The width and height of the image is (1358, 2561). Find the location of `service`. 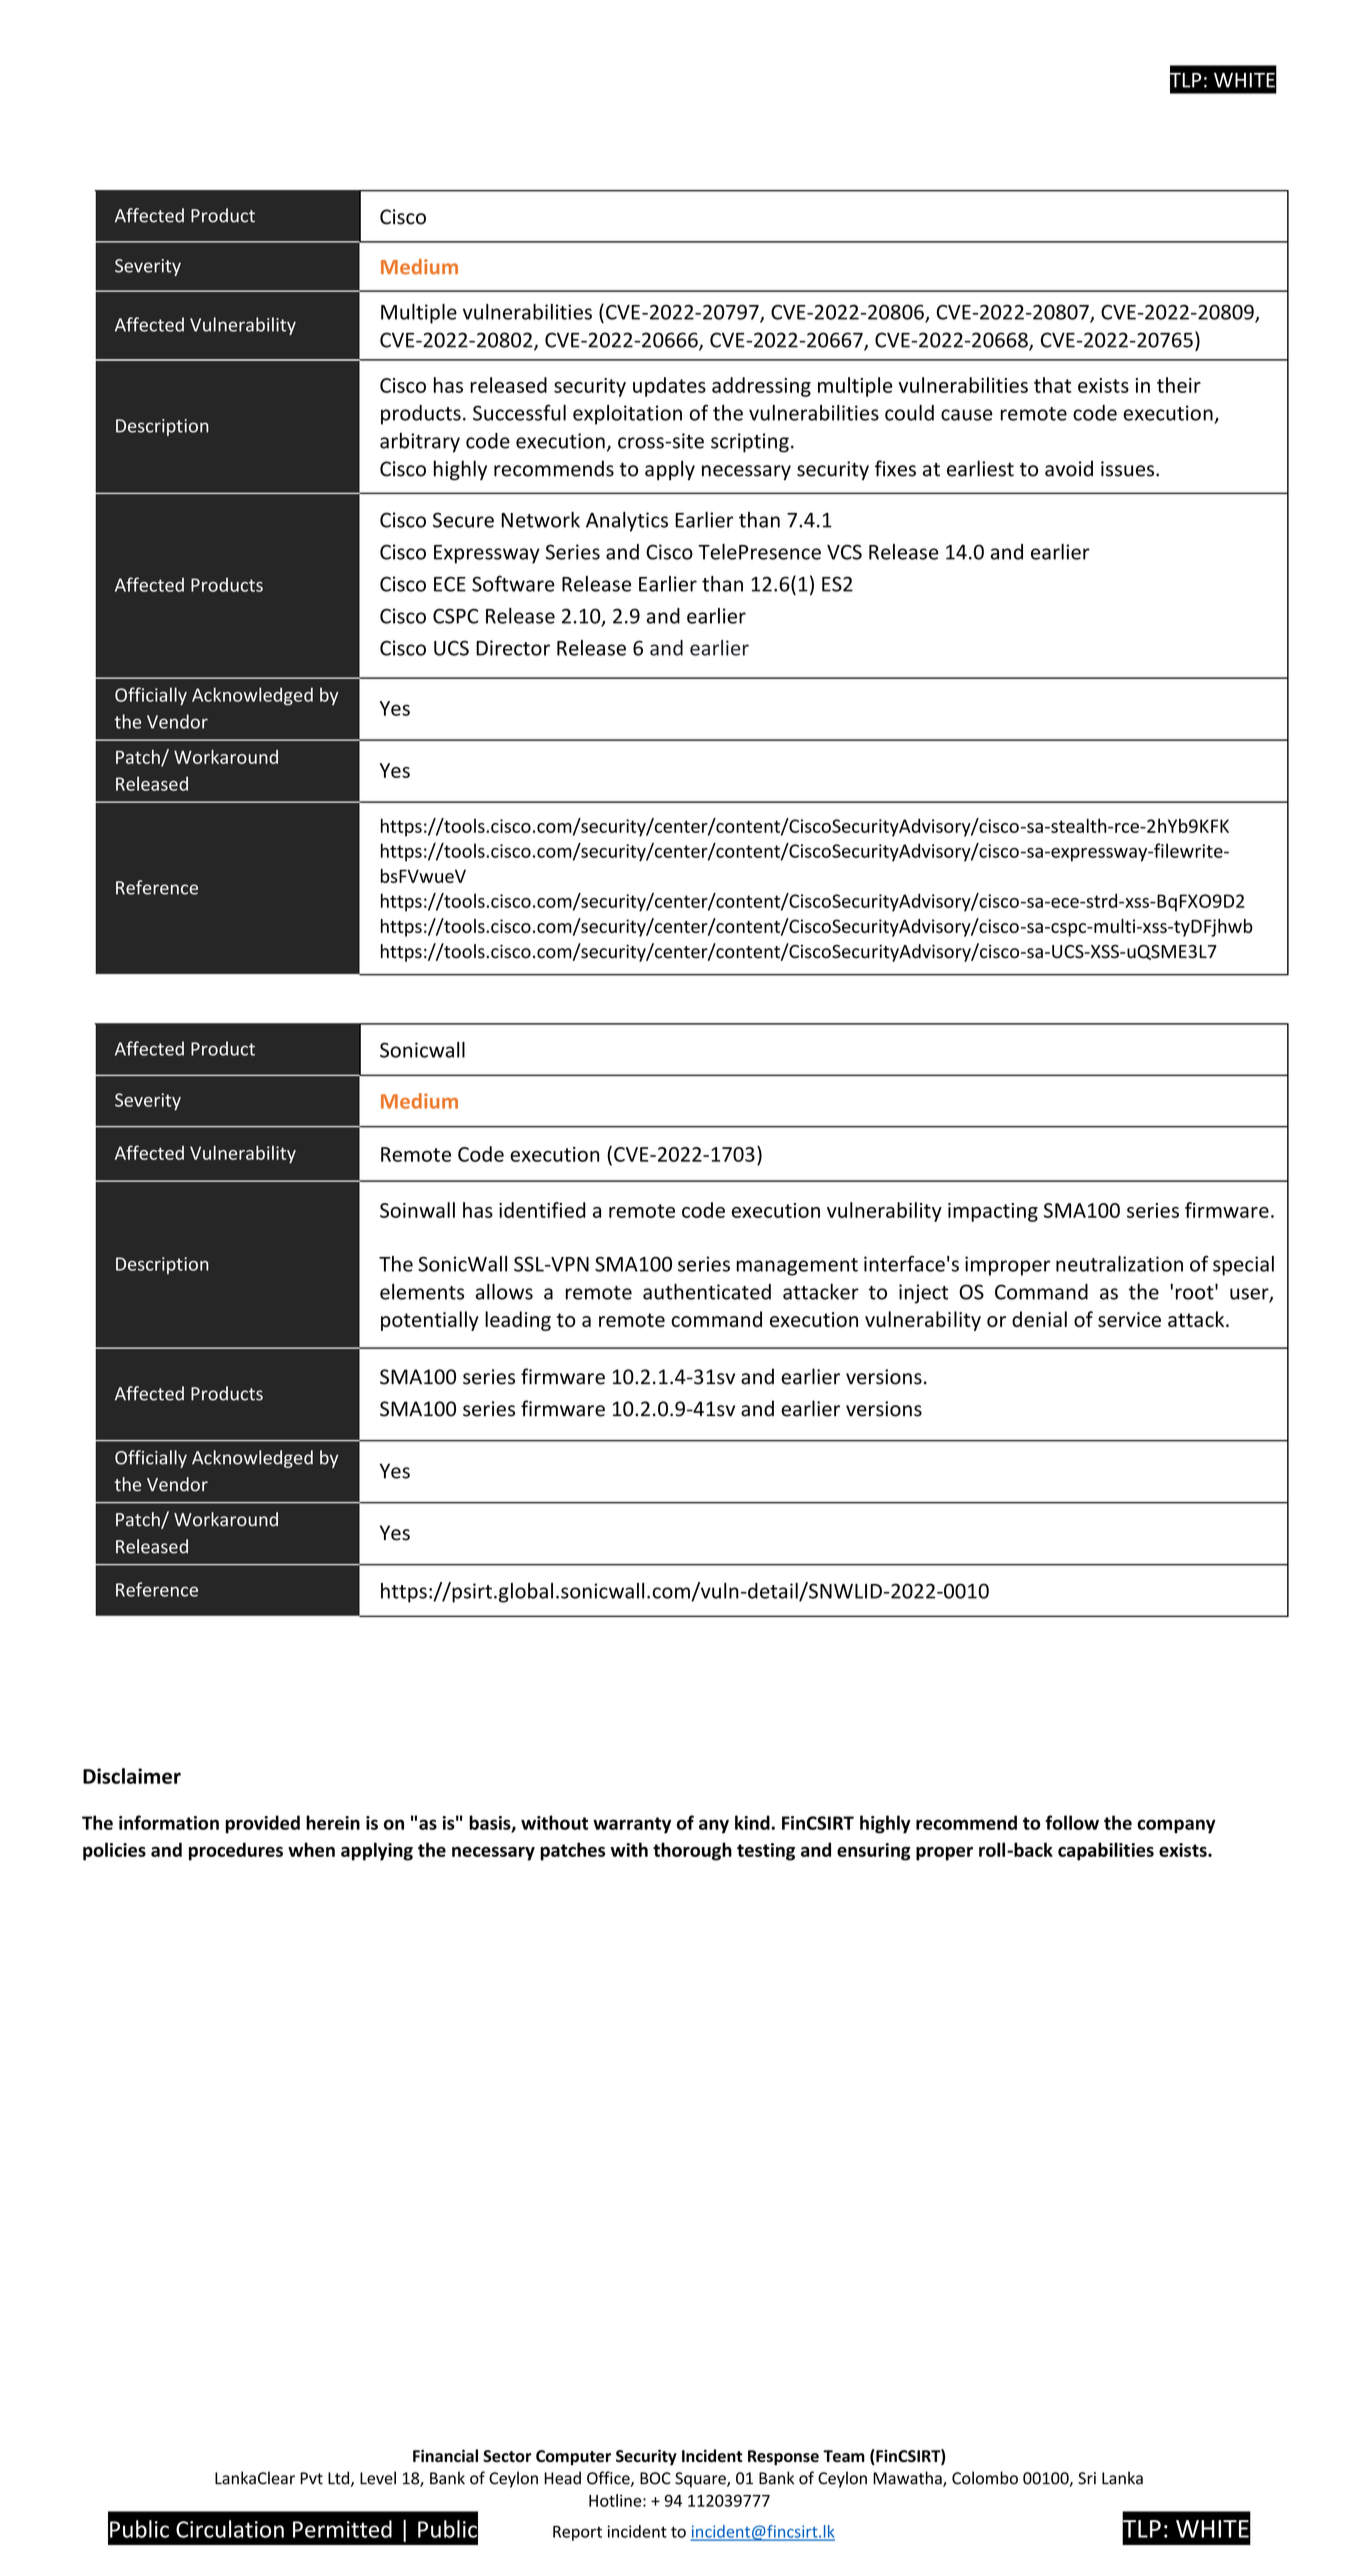

service is located at coordinates (1129, 1319).
